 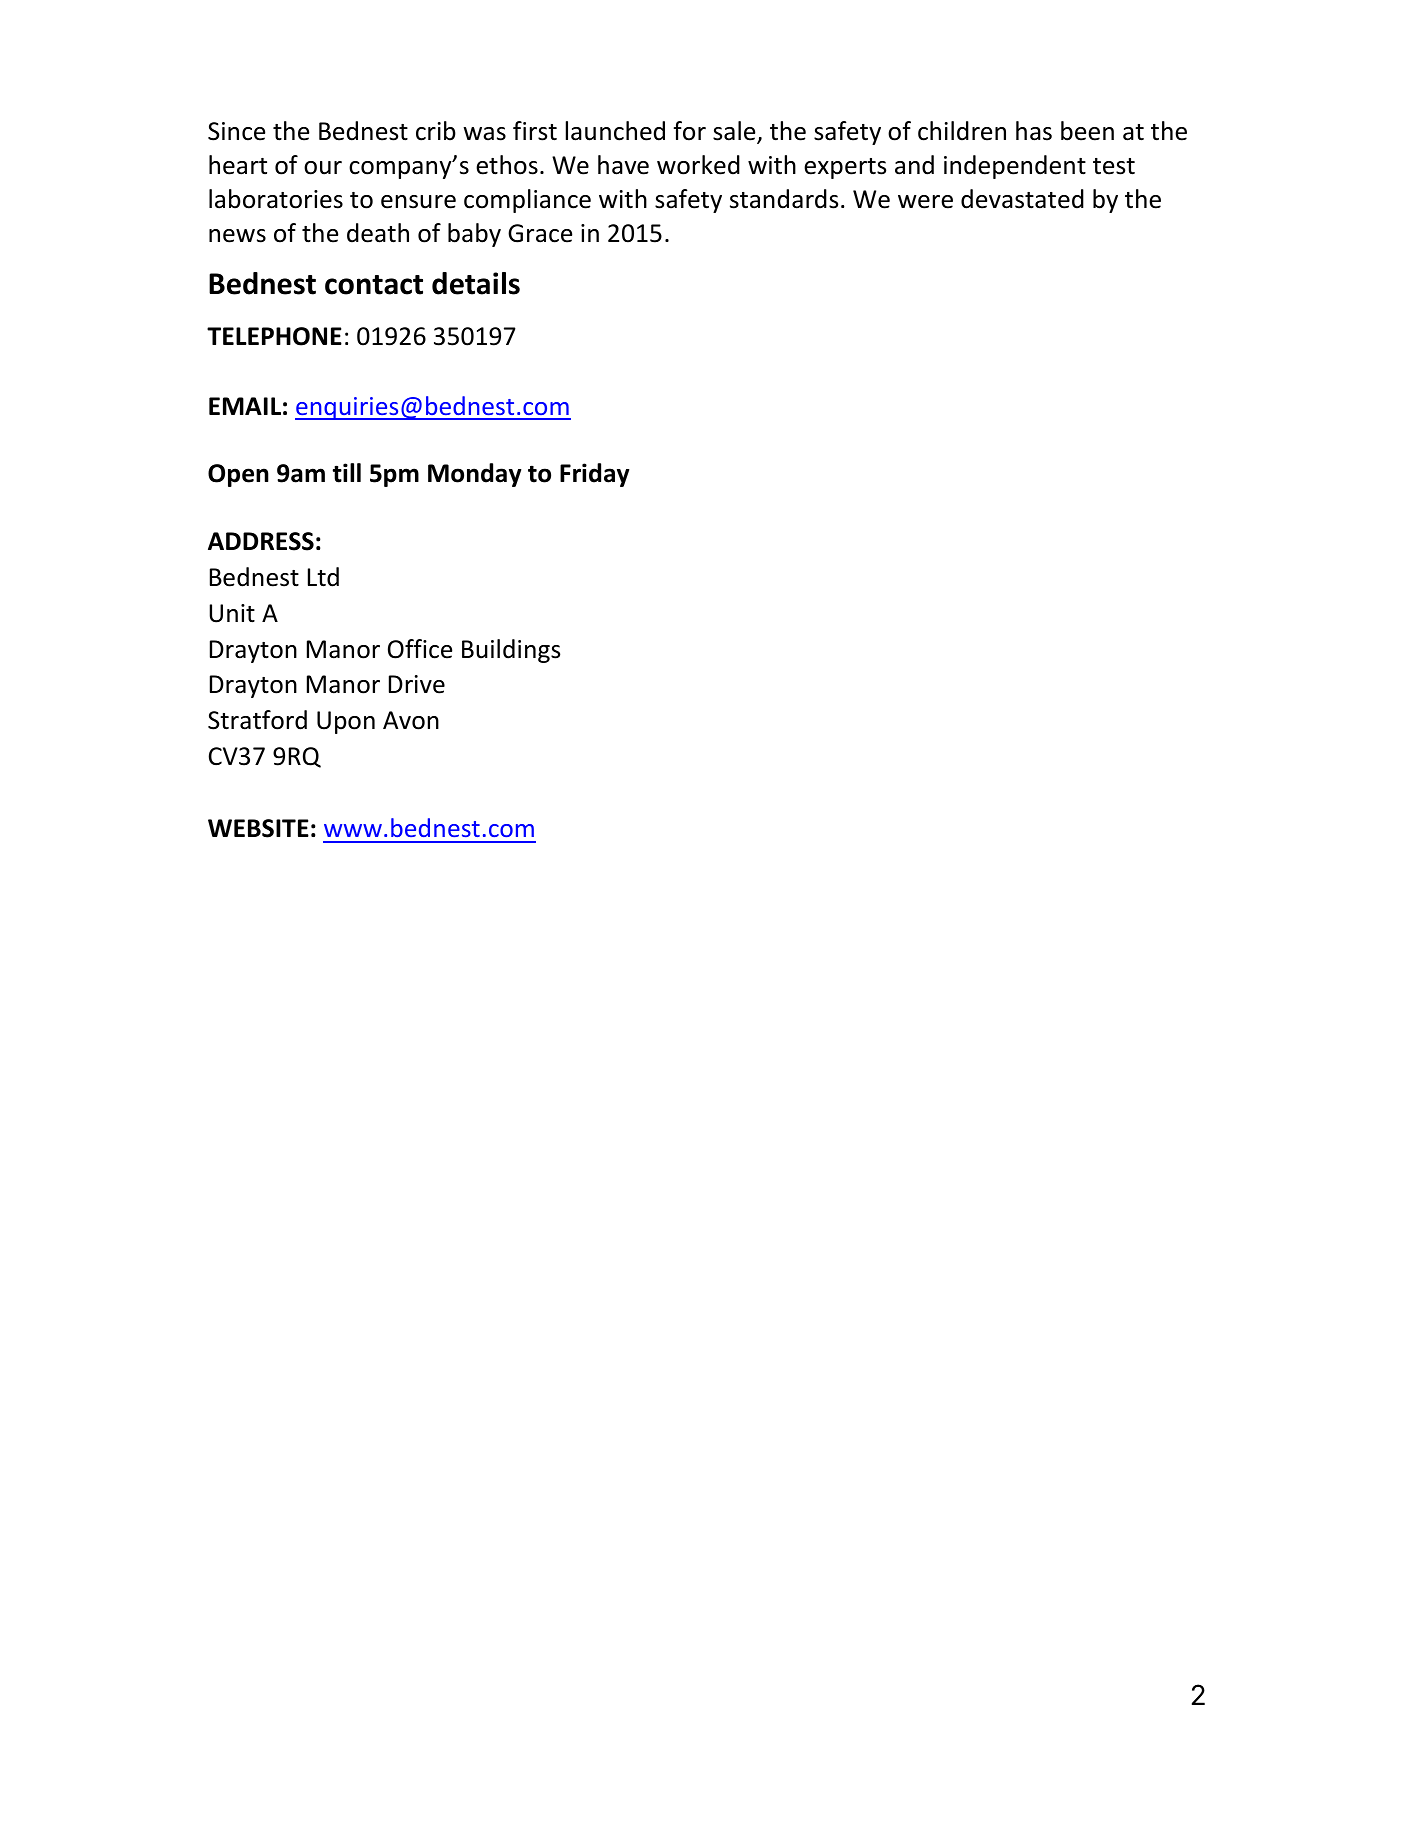 I want to click on worked, so click(x=698, y=165).
